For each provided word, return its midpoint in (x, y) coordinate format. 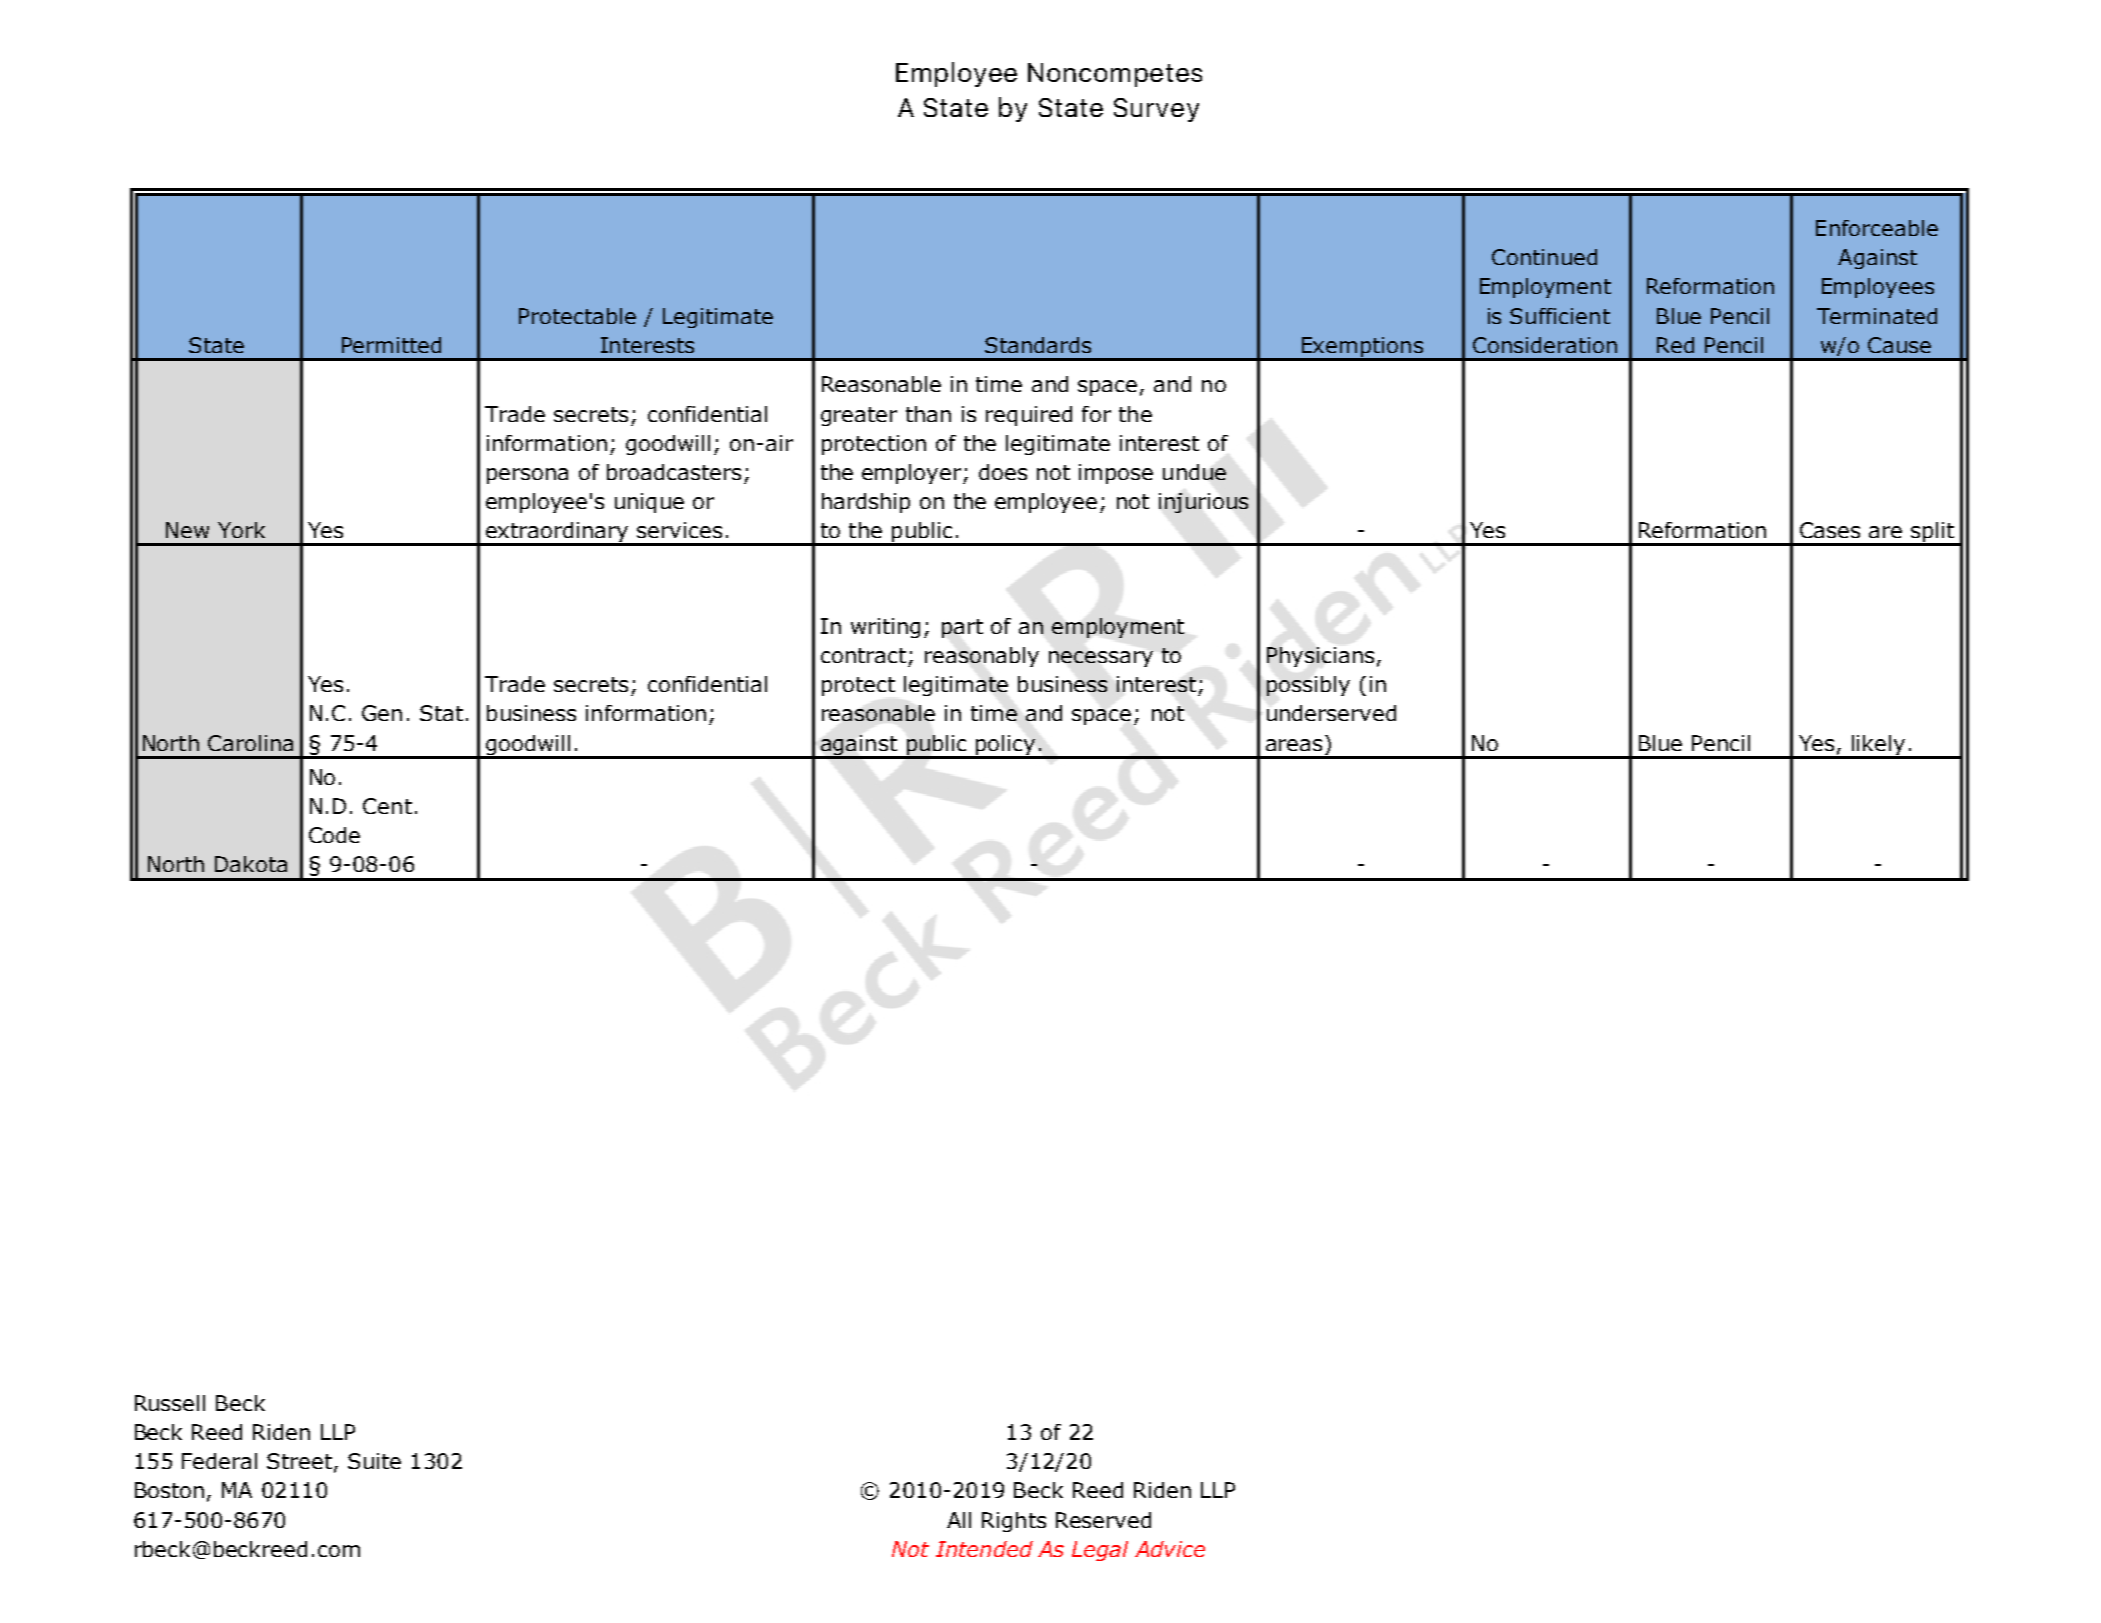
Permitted (391, 345)
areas (1294, 745)
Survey (1156, 110)
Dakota (251, 864)
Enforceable (1877, 228)
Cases (1830, 530)
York (241, 530)
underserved (1331, 713)
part (962, 628)
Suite (374, 1461)
